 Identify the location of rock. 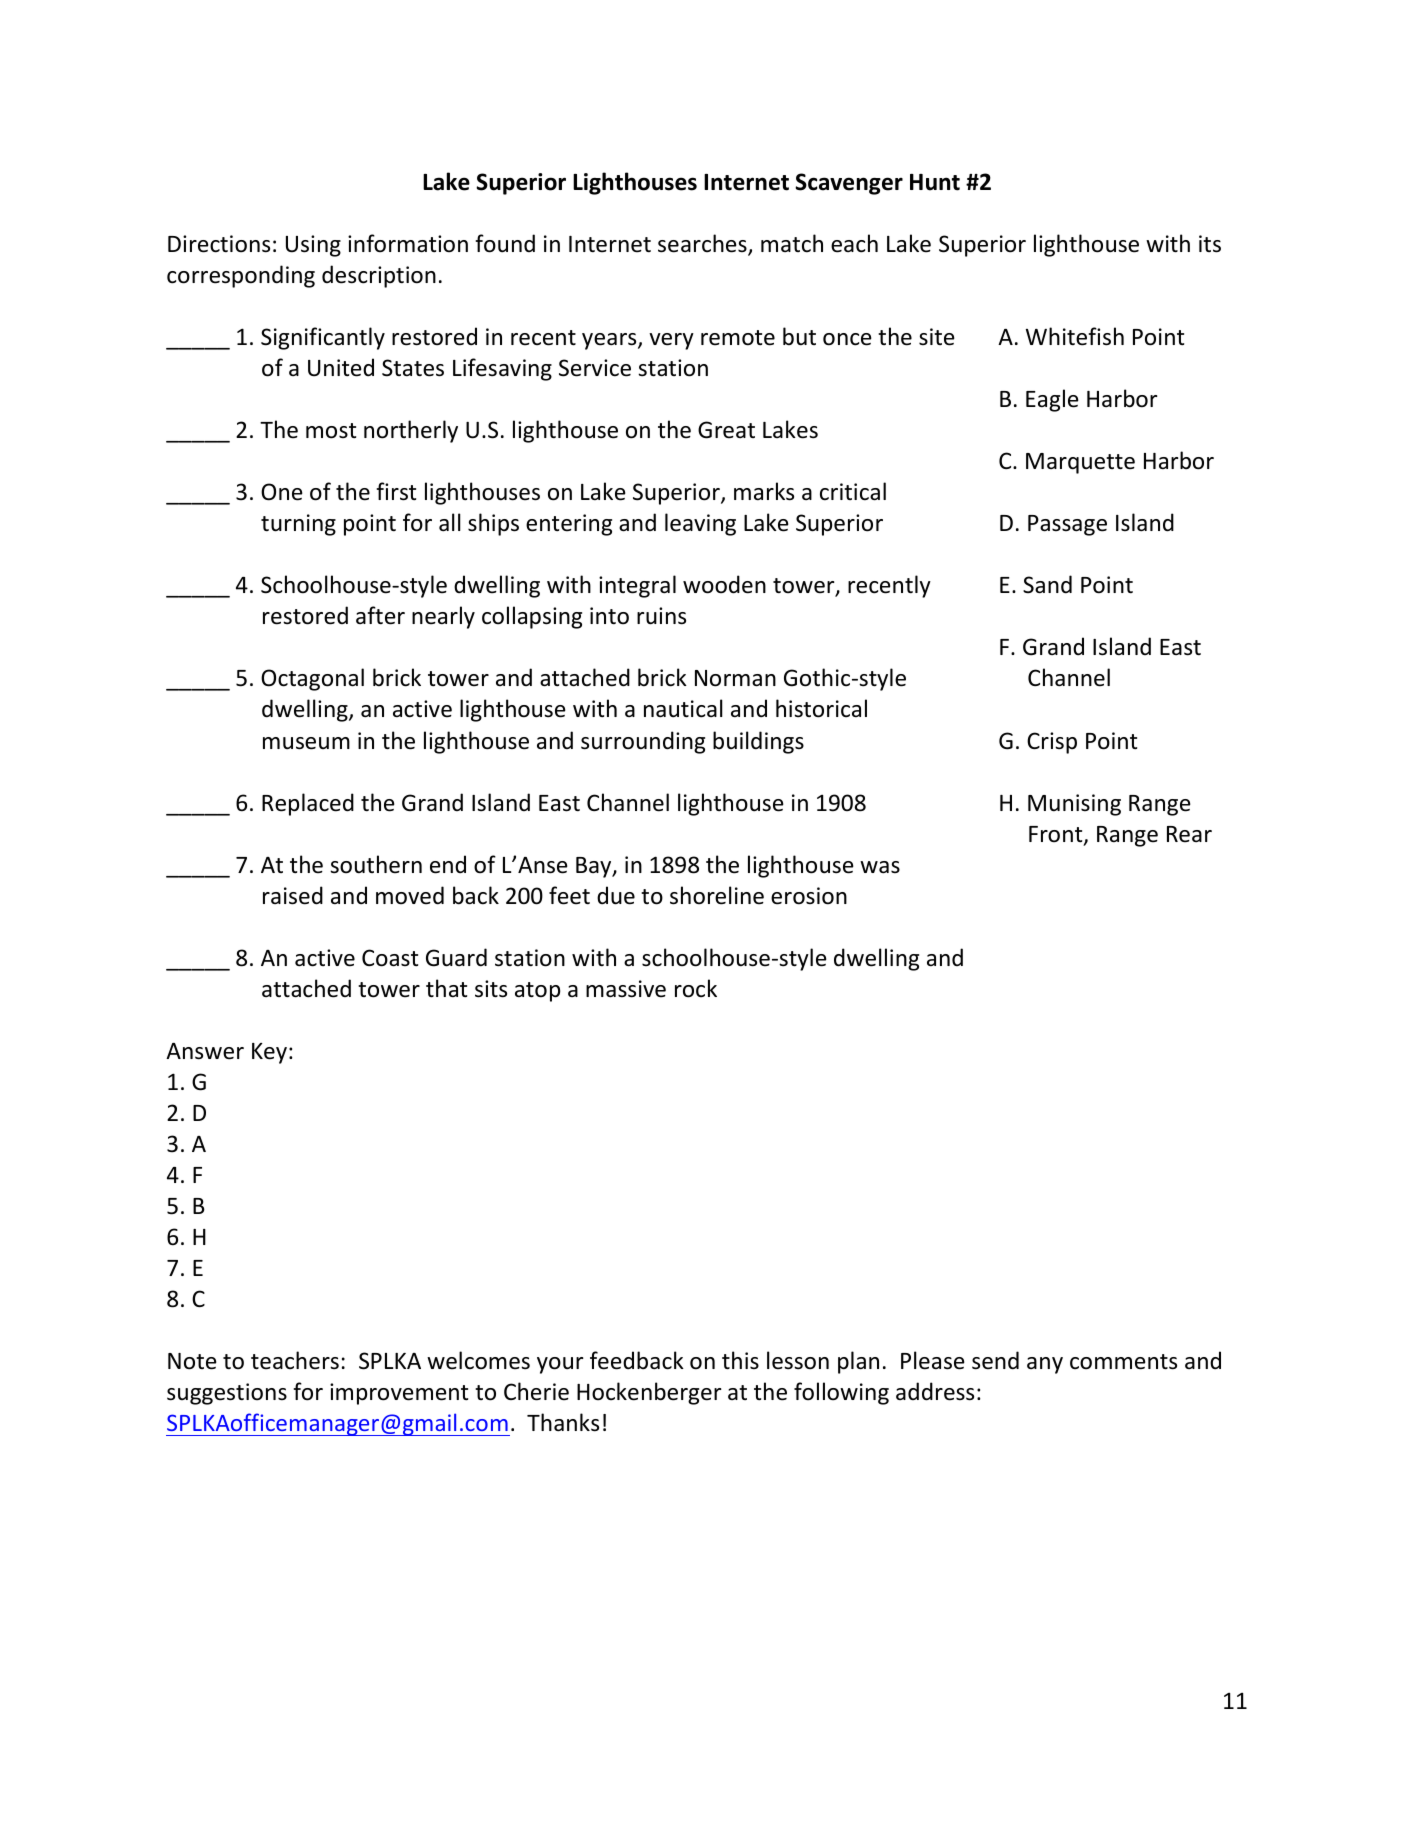
(696, 988).
